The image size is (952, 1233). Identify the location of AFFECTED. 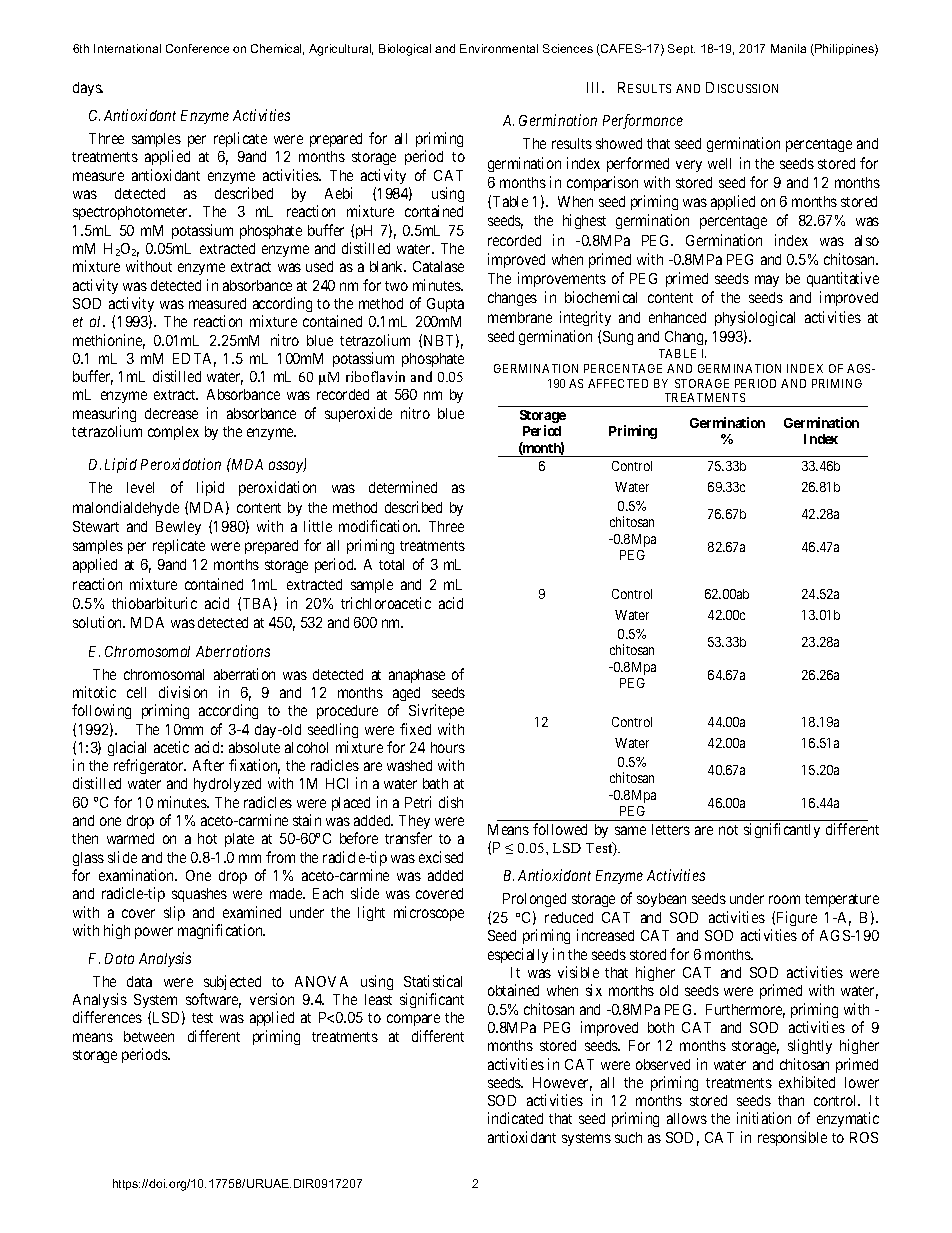
(618, 383).
